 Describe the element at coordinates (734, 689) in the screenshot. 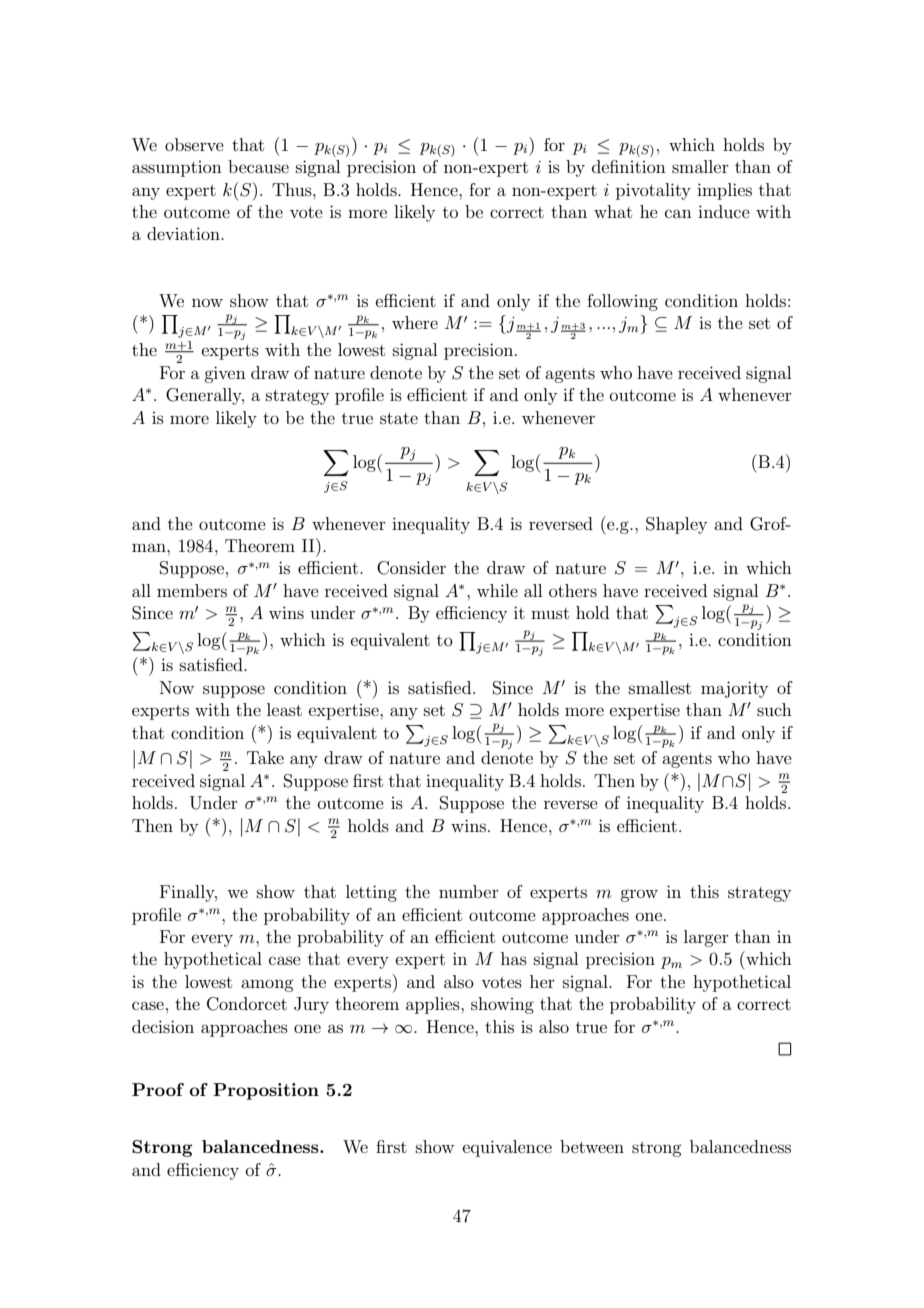

I see `majority` at that location.
